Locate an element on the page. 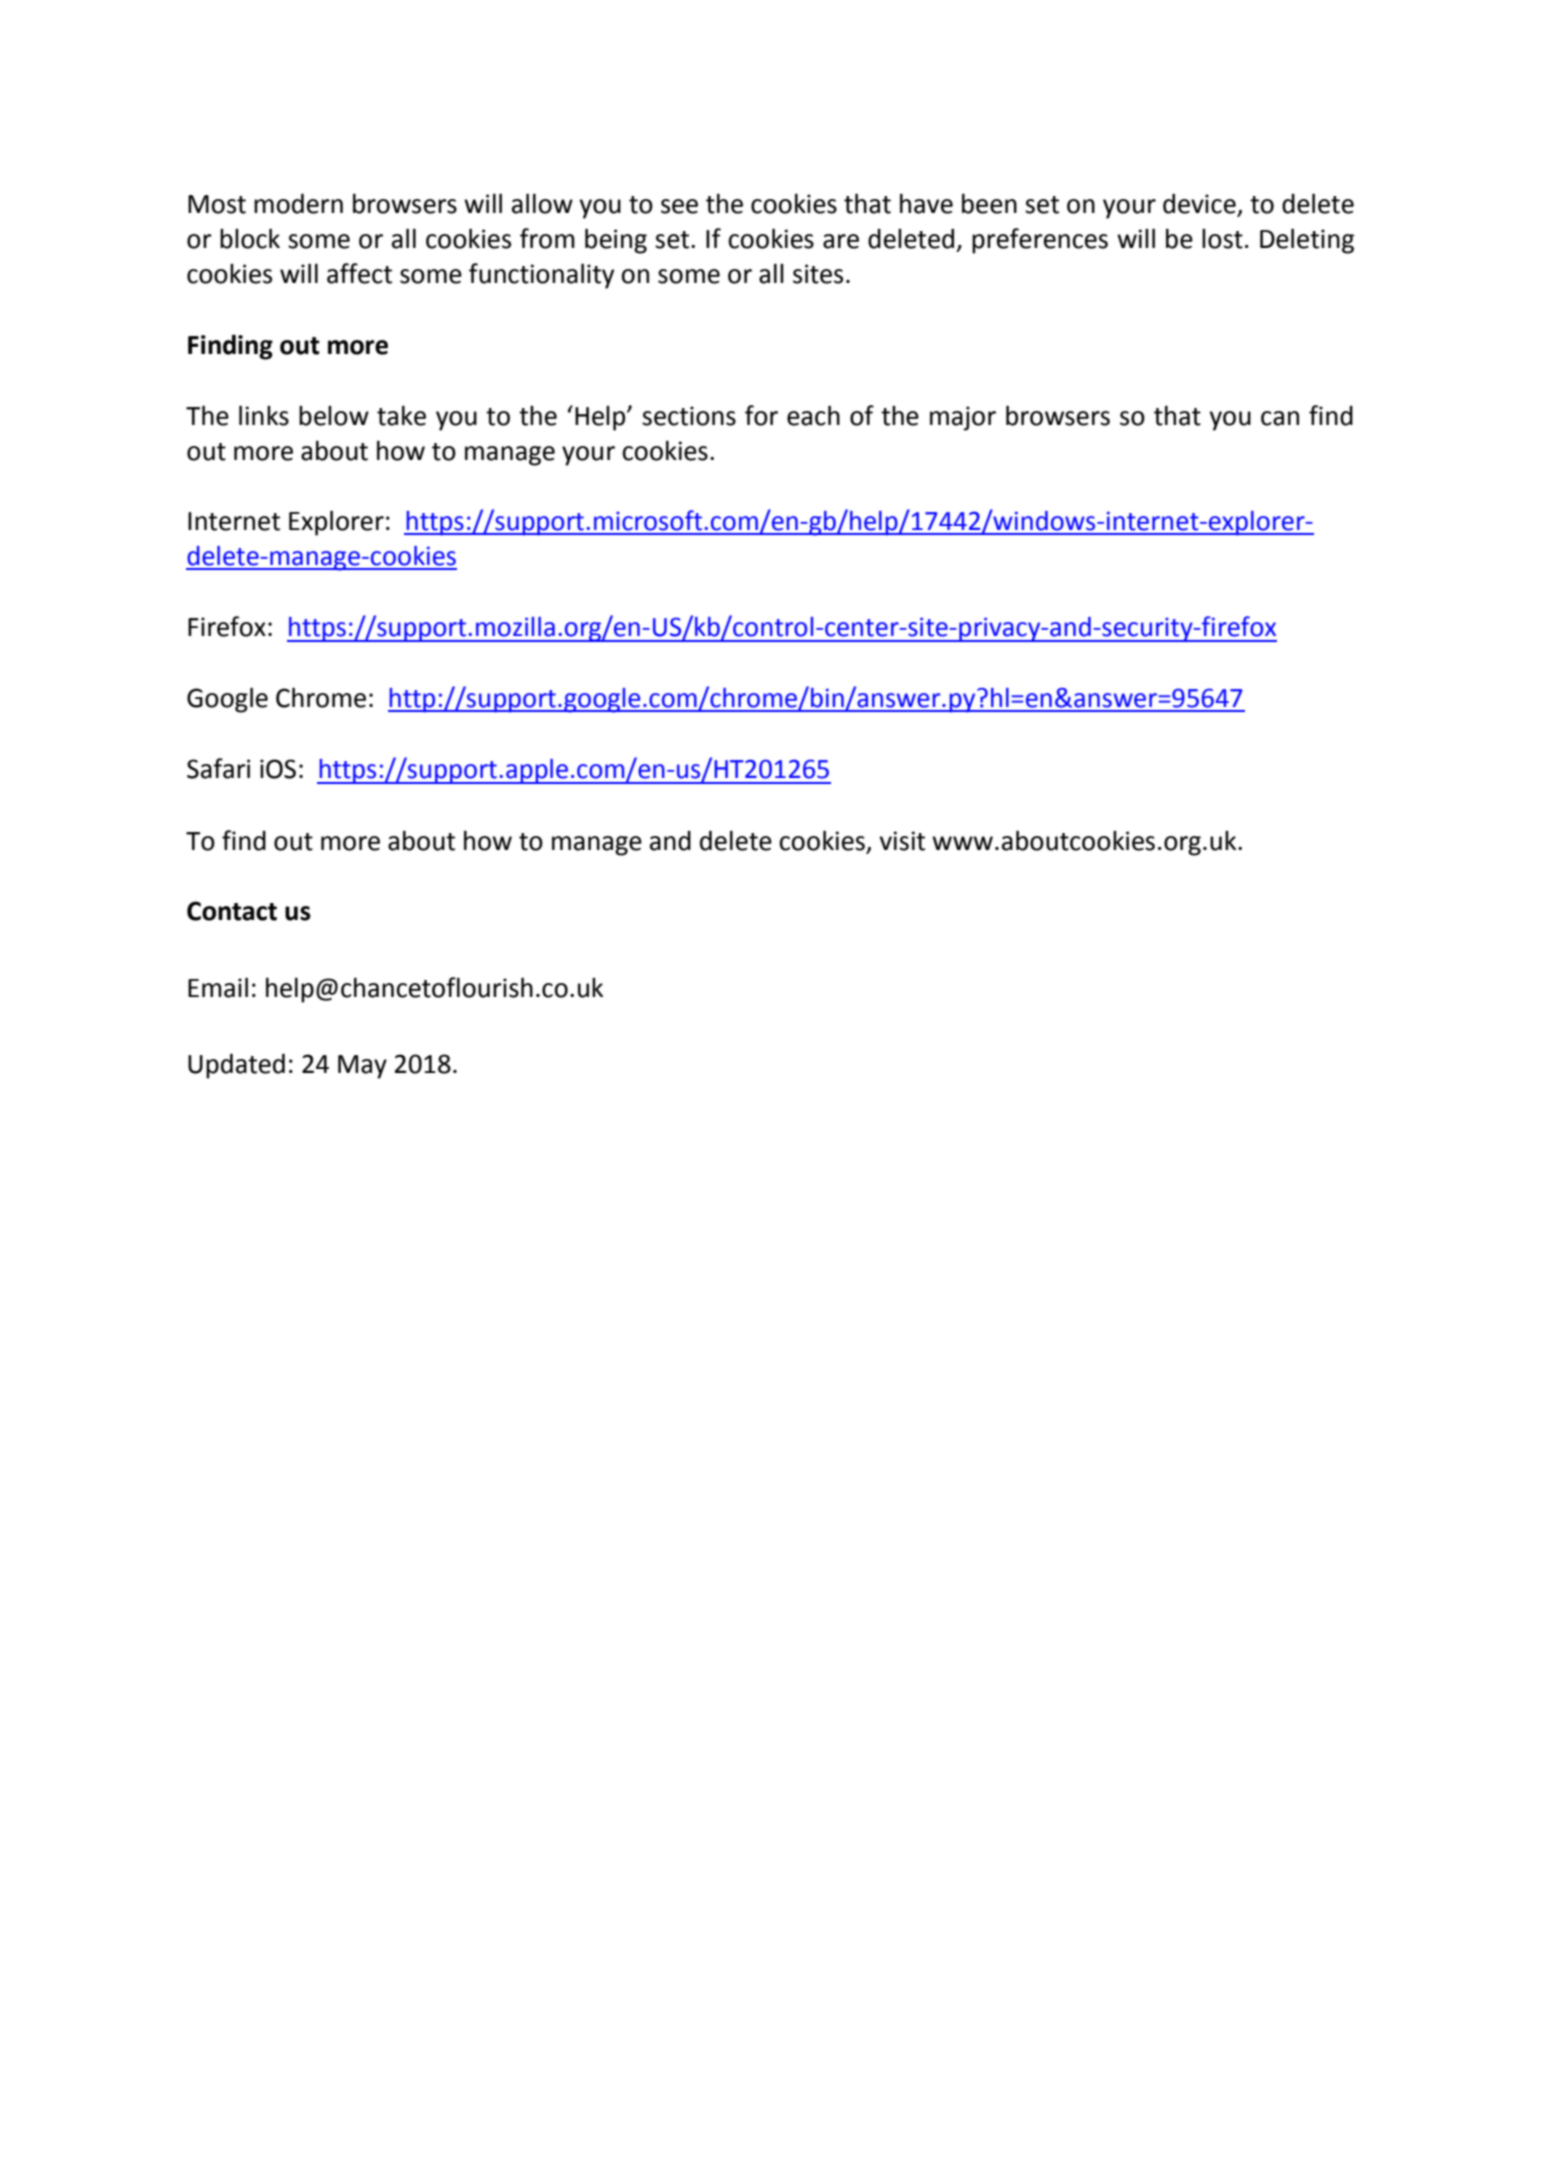 This page has width=1542, height=2180. major is located at coordinates (963, 418).
